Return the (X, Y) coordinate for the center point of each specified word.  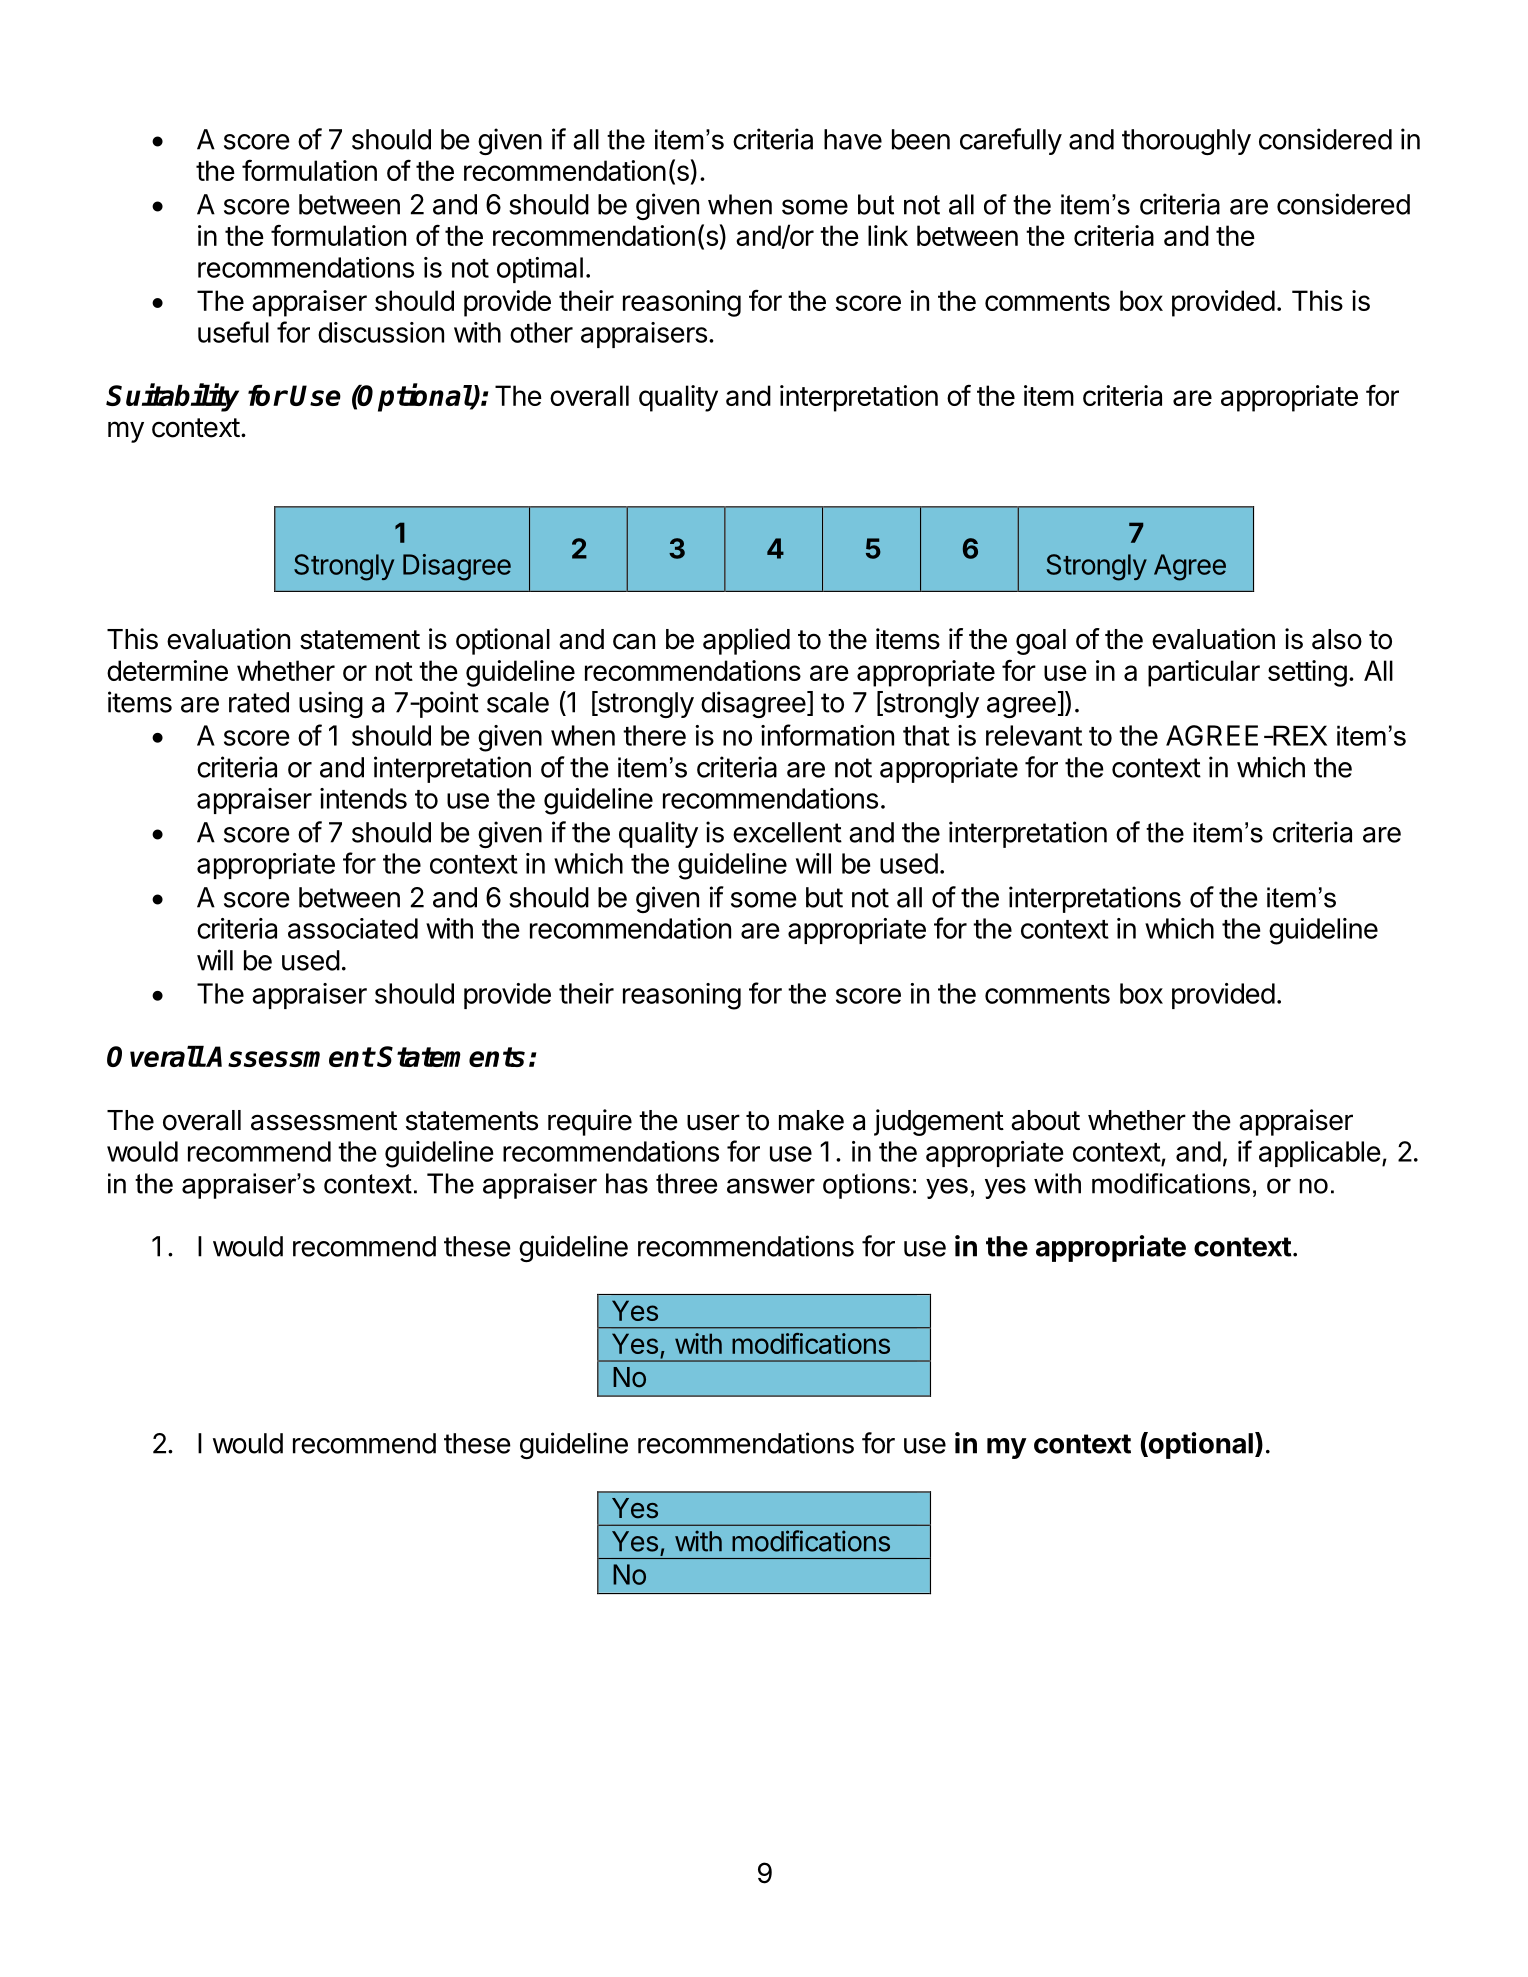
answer (771, 1186)
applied (746, 641)
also (1337, 639)
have (853, 139)
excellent (787, 832)
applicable (1320, 1154)
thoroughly (1186, 142)
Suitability (172, 397)
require (590, 1122)
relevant (1034, 735)
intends (363, 798)
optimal (540, 270)
